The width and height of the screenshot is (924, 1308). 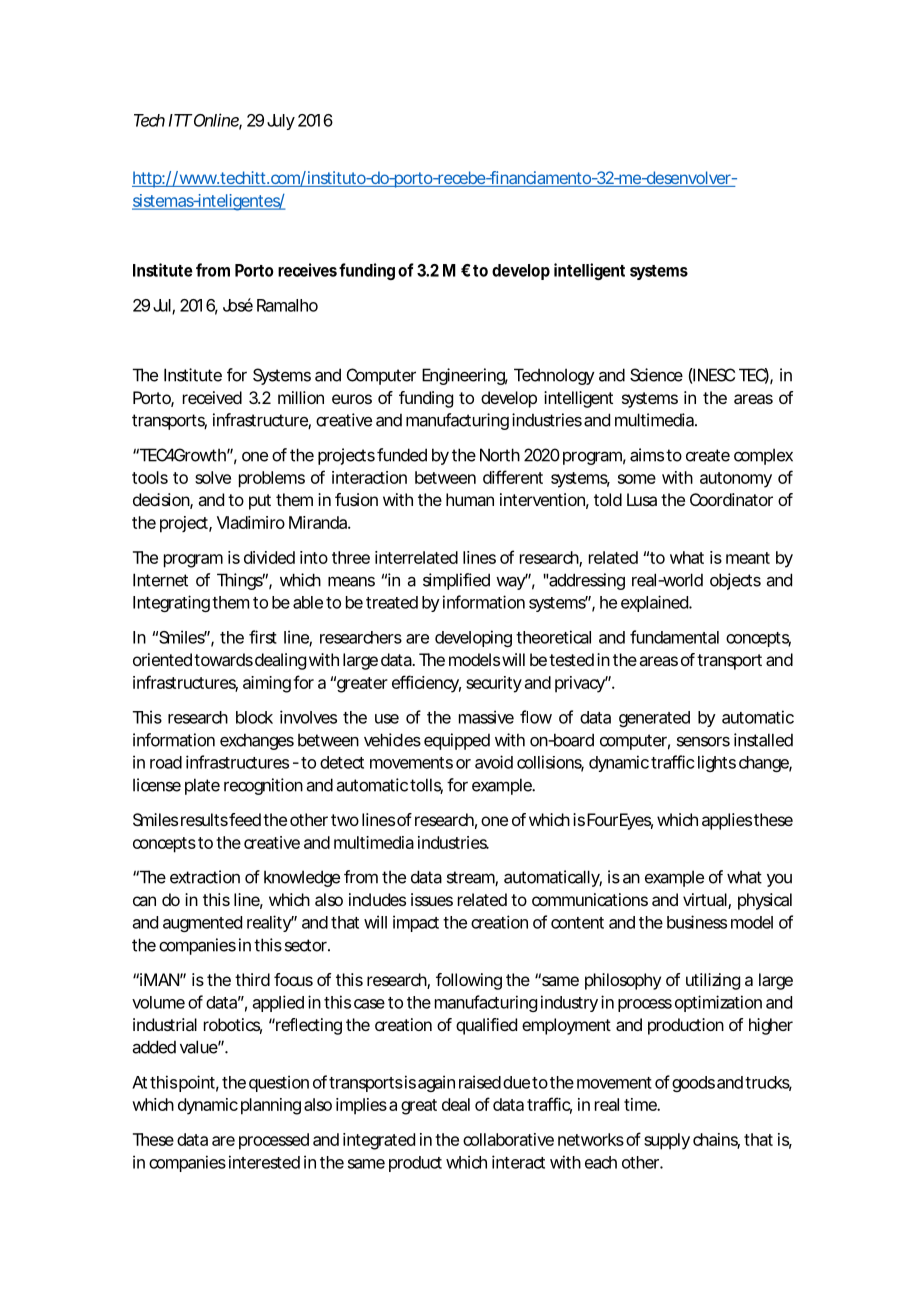 What do you see at coordinates (416, 923) in the screenshot?
I see `impact` at bounding box center [416, 923].
